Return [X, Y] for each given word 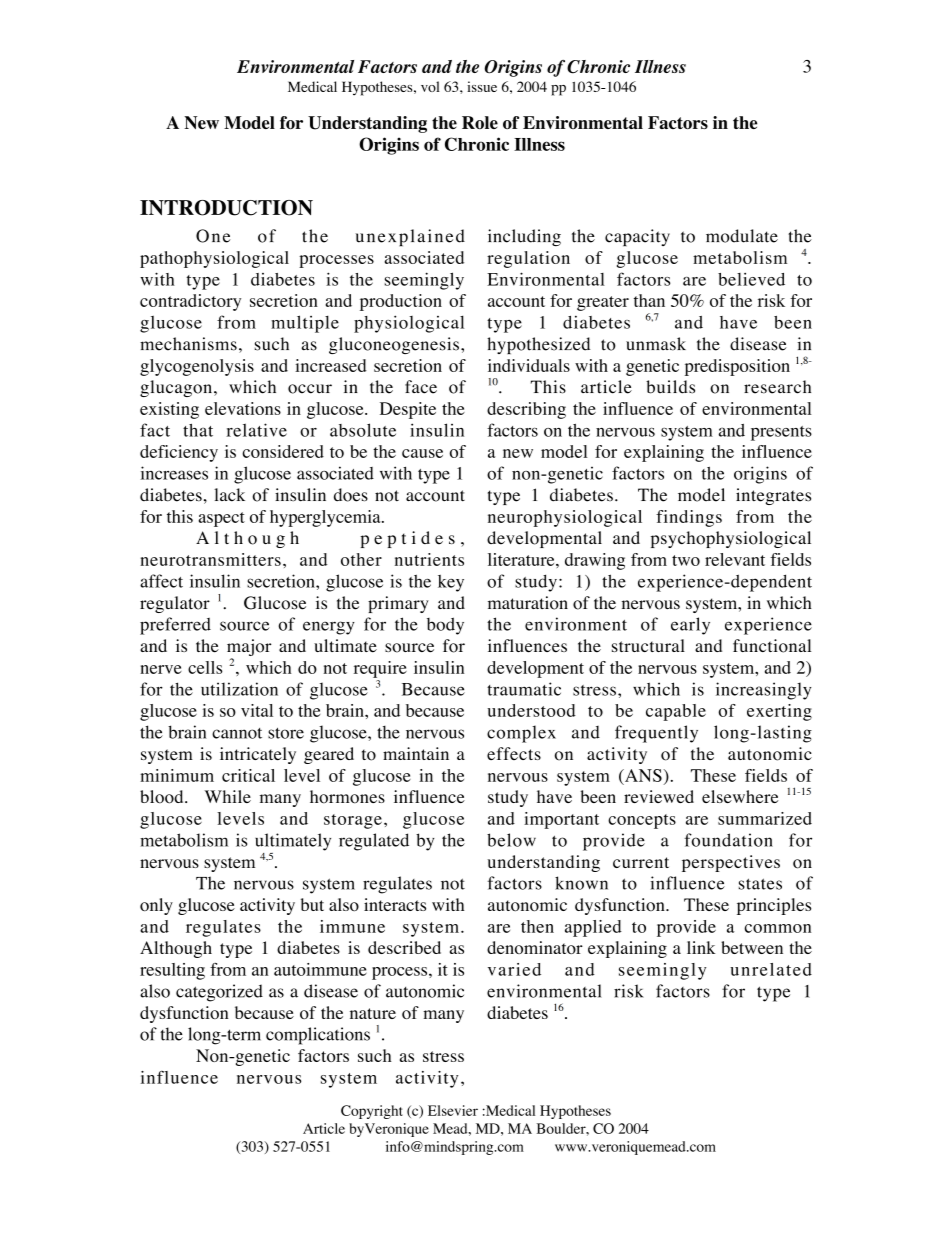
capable [676, 712]
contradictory [190, 302]
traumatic [524, 689]
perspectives [731, 863]
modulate [742, 236]
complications [318, 1036]
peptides [407, 539]
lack [229, 494]
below [511, 840]
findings [689, 518]
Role [480, 122]
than [649, 300]
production [401, 302]
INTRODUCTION [226, 208]
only [156, 906]
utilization [239, 689]
